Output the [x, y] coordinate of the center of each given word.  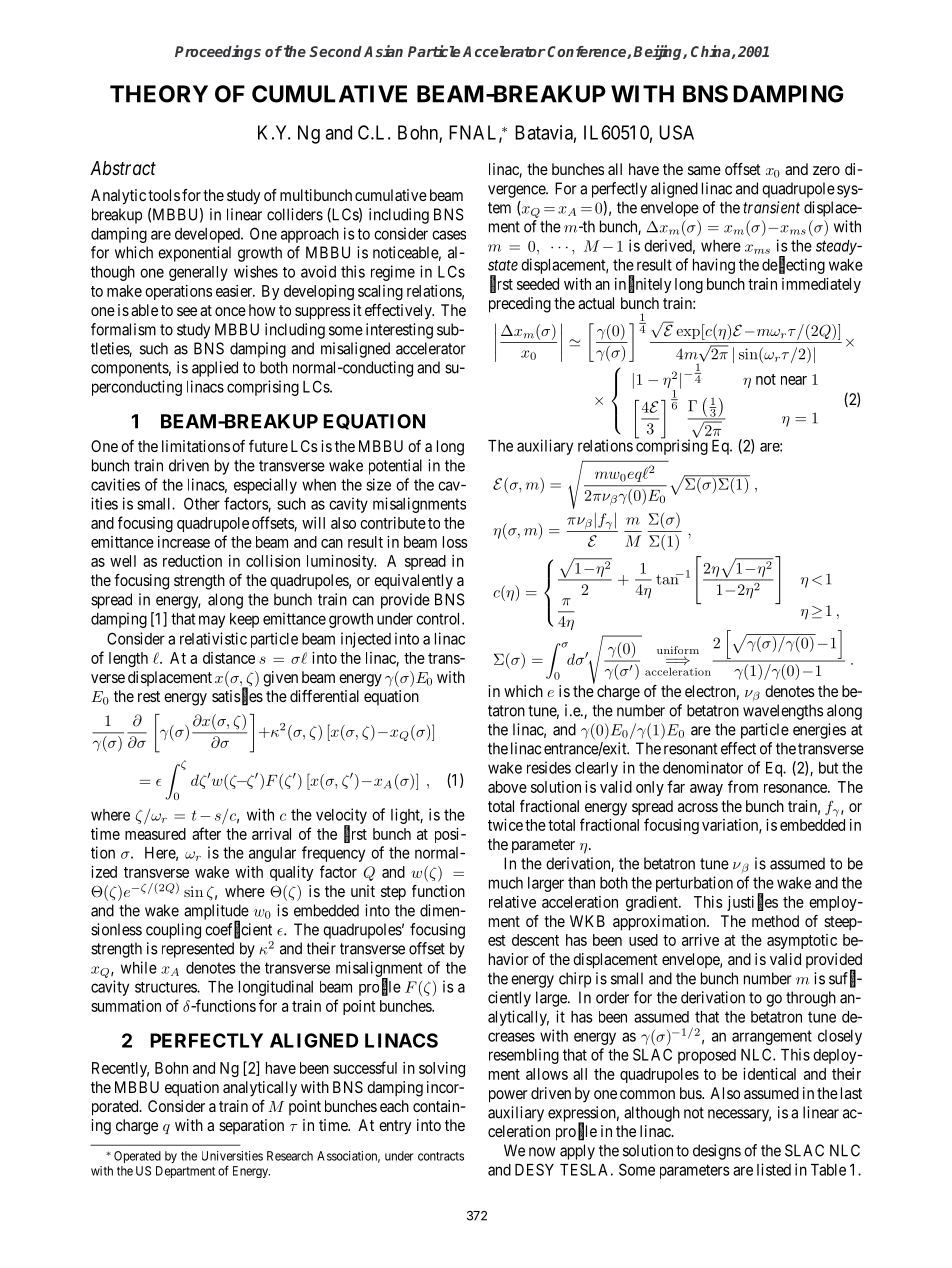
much [506, 883]
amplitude [216, 913]
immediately [821, 285]
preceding [520, 305]
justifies [752, 902]
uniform [678, 651]
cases [449, 235]
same [704, 170]
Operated [137, 1157]
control [439, 619]
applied [215, 369]
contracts [441, 1156]
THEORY [159, 94]
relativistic [213, 638]
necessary [739, 1115]
